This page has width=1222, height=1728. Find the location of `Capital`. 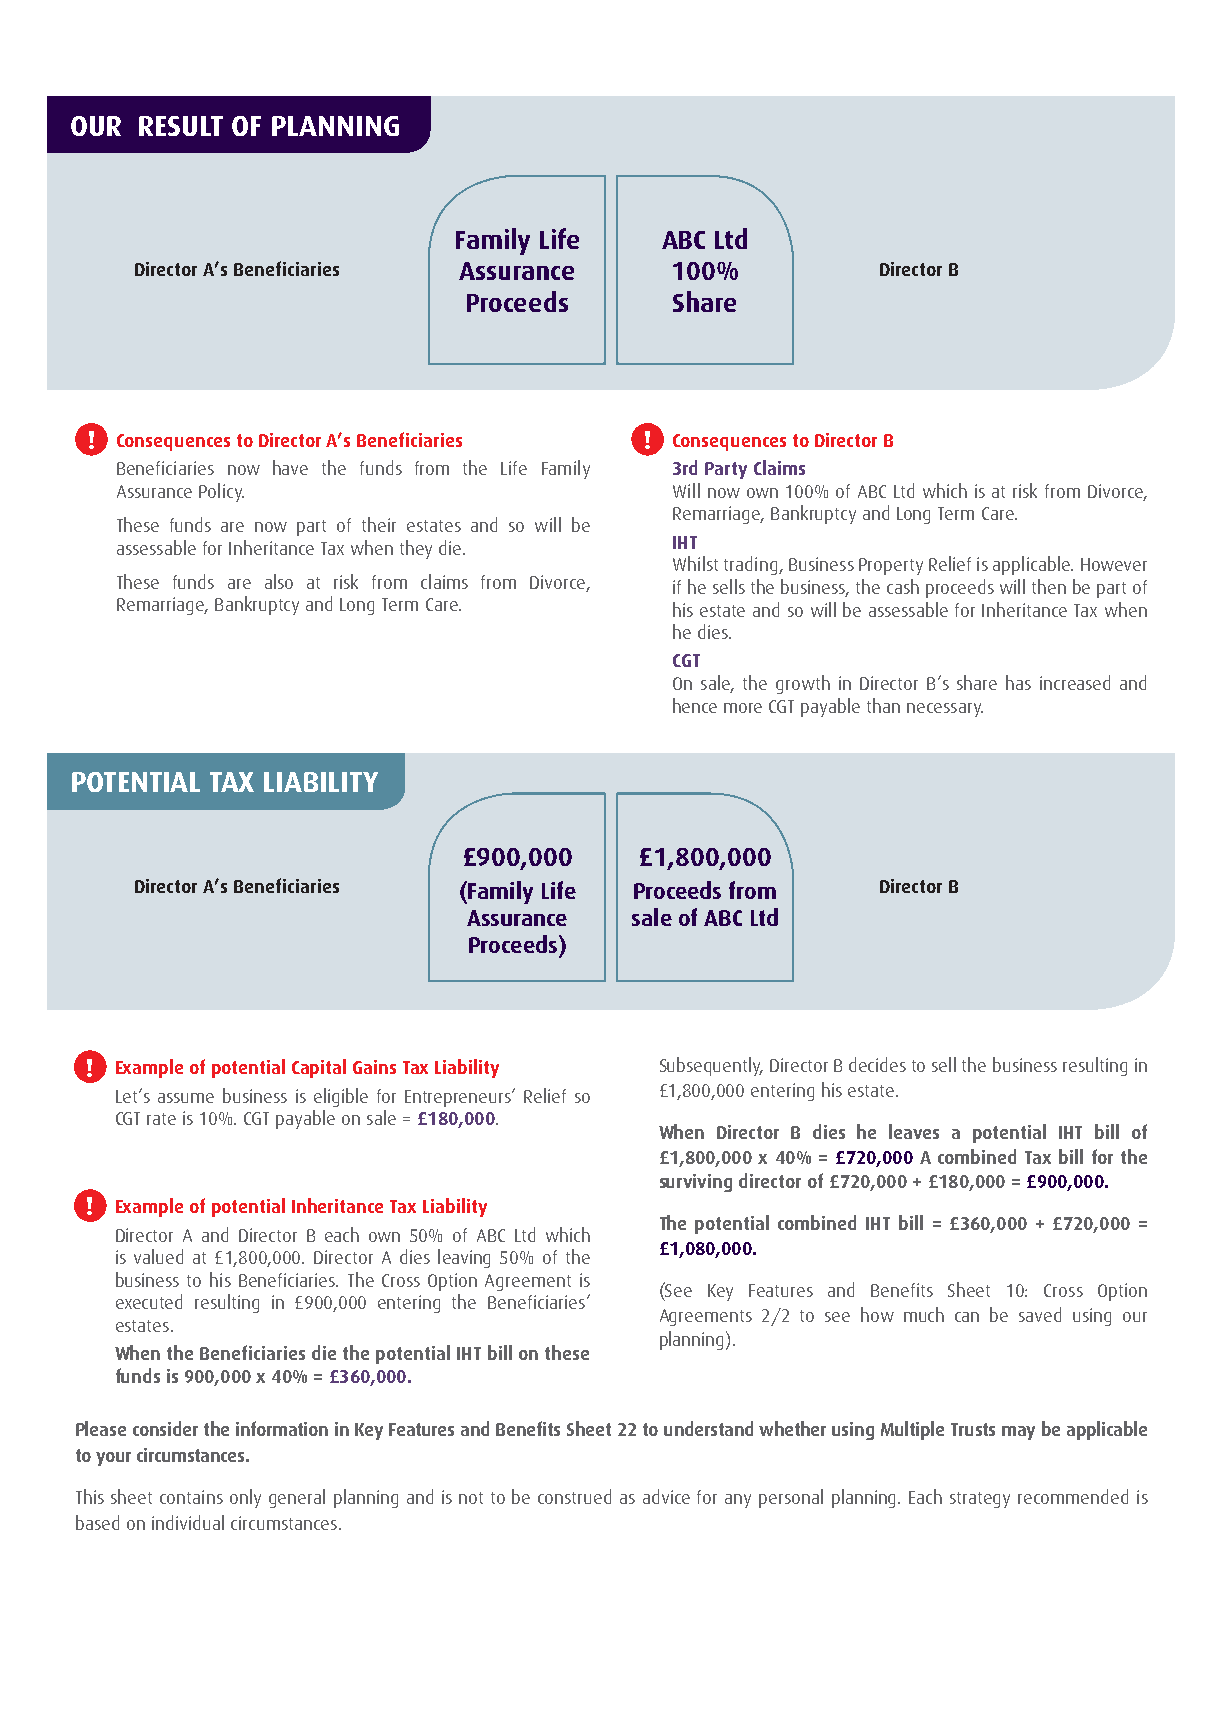

Capital is located at coordinates (319, 1068).
